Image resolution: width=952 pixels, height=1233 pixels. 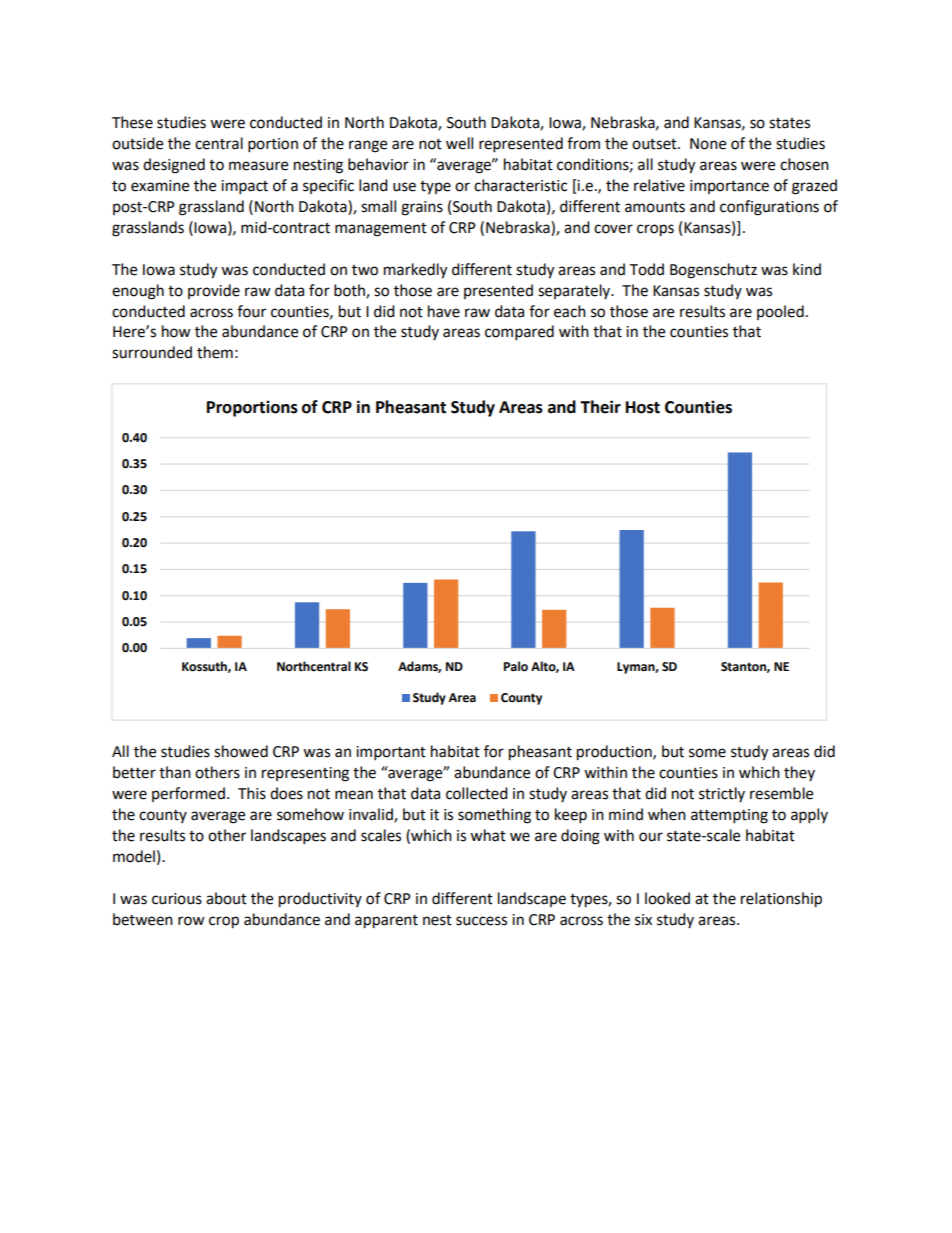 What do you see at coordinates (459, 143) in the screenshot?
I see `well` at bounding box center [459, 143].
